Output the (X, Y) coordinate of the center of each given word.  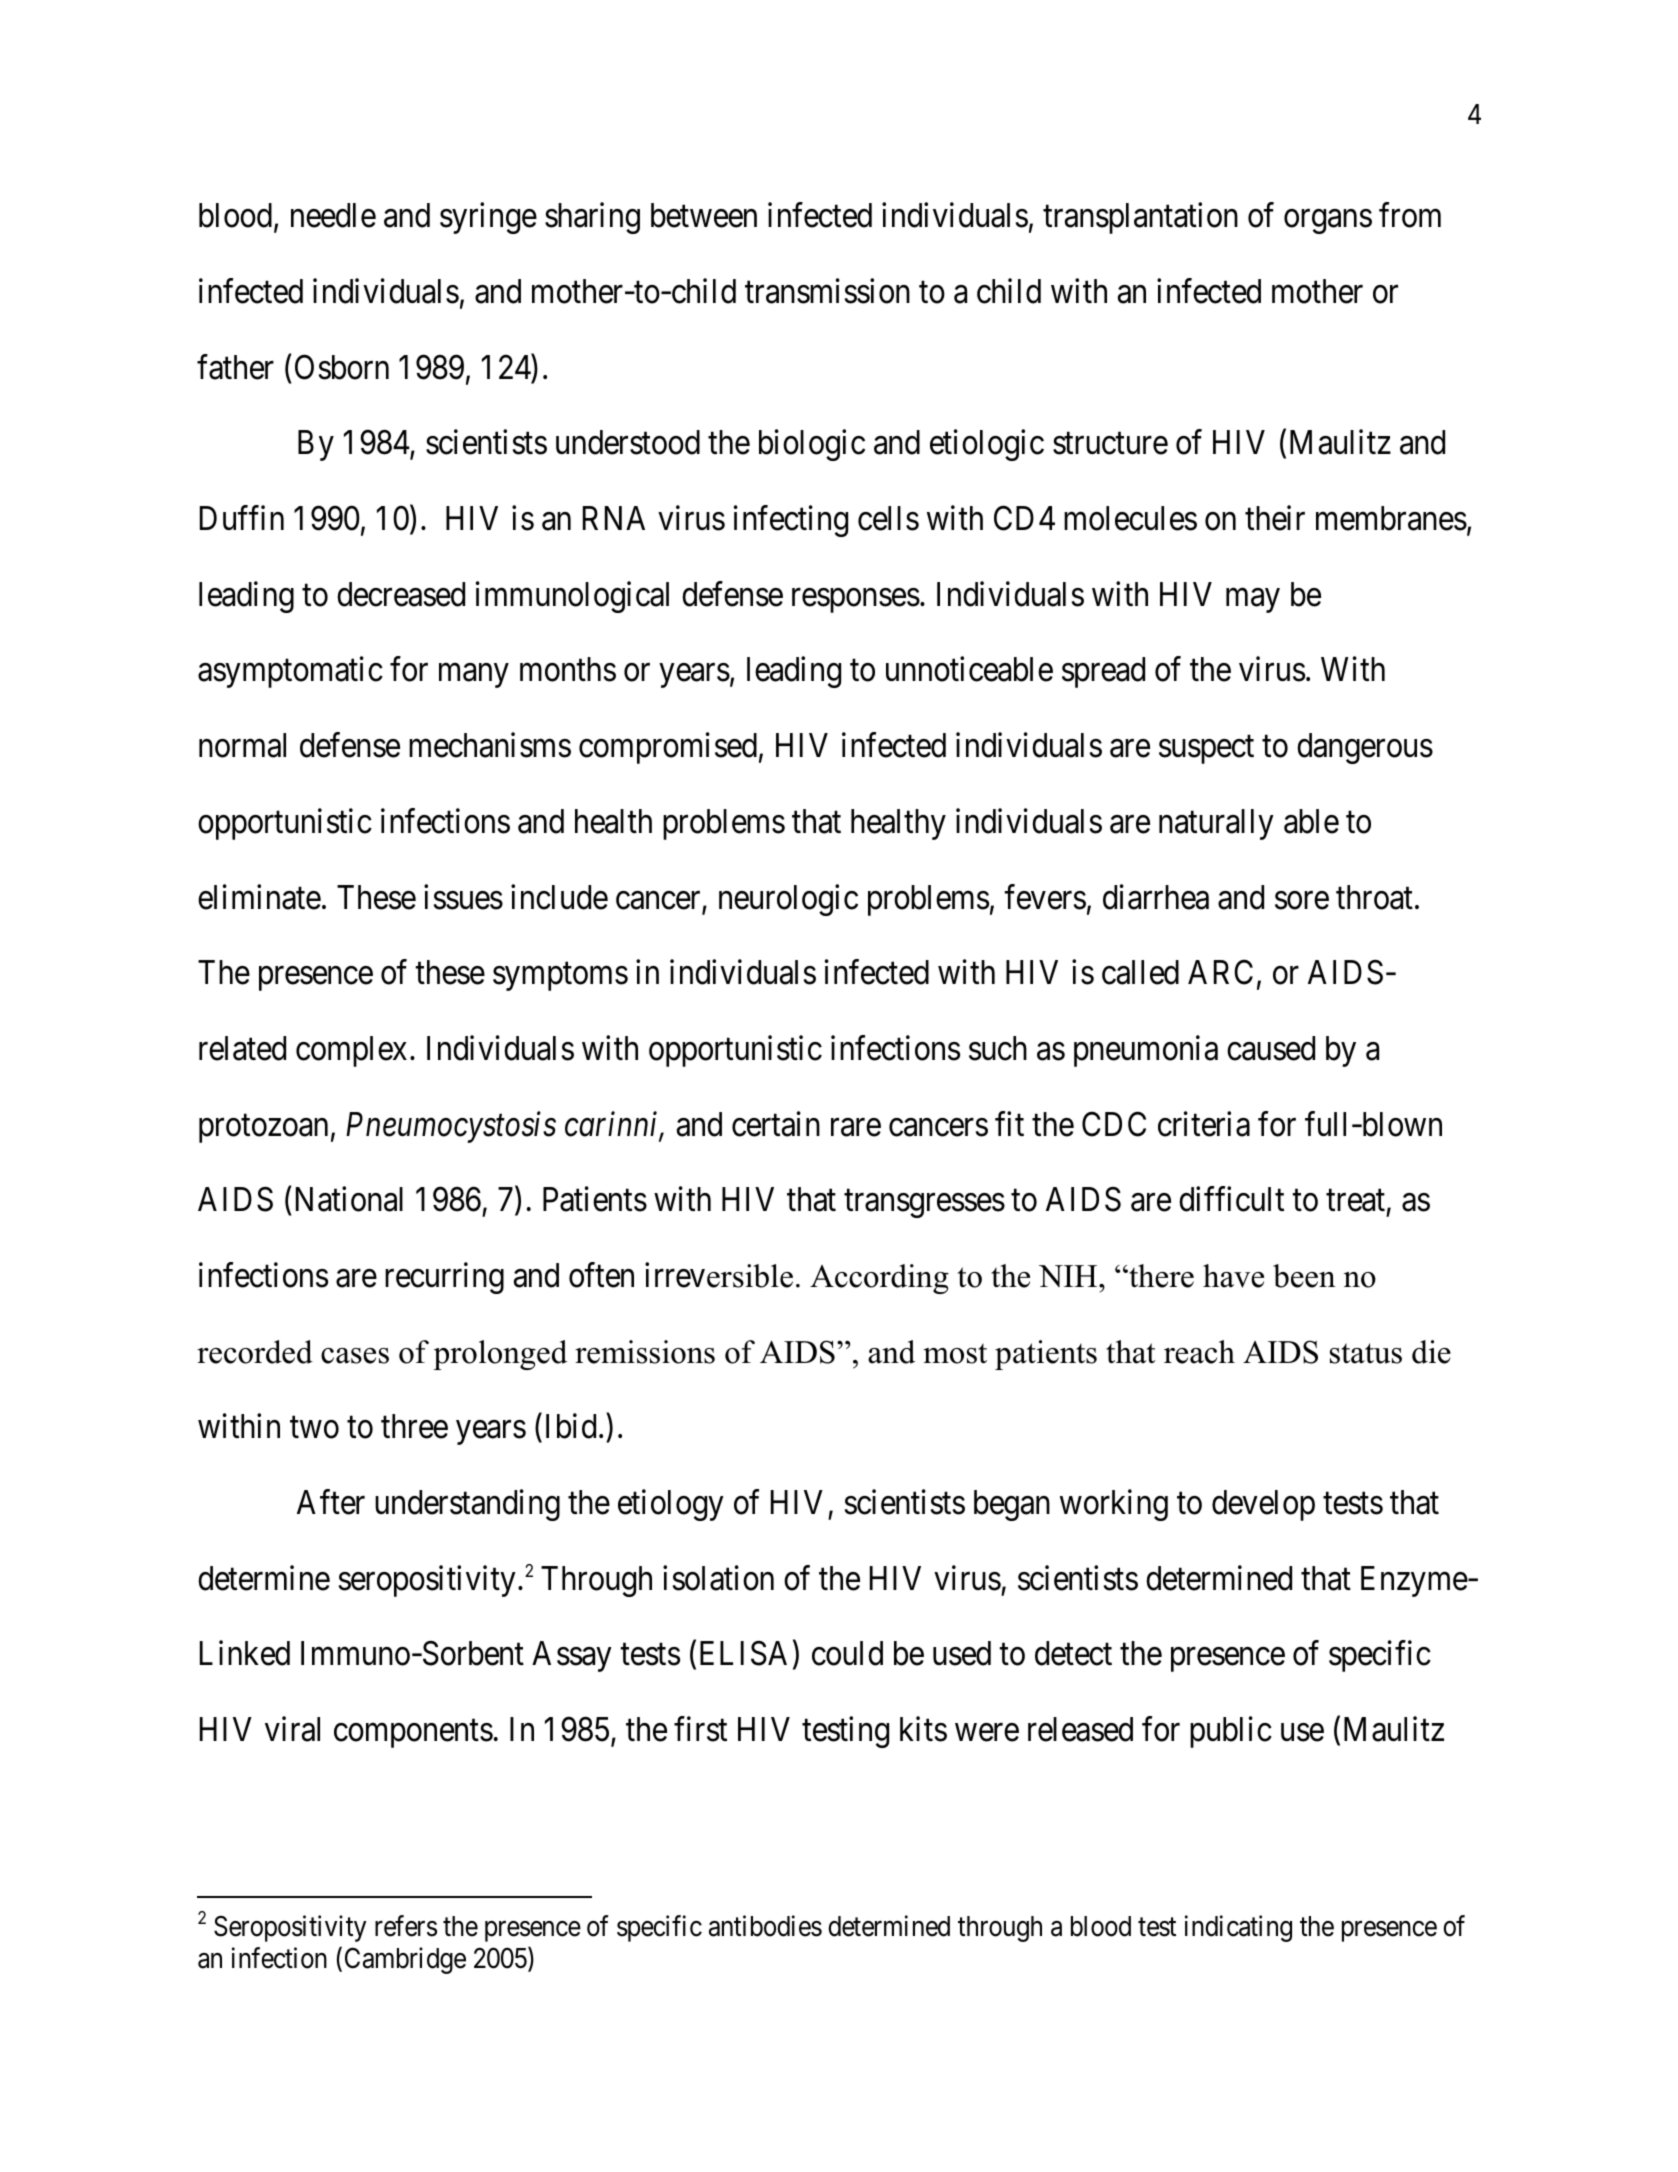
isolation (718, 1578)
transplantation (1140, 218)
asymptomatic (290, 672)
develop (1263, 1505)
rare (856, 1127)
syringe (488, 218)
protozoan (263, 1129)
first (700, 1729)
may (1253, 601)
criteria (1204, 1124)
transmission (827, 291)
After (331, 1502)
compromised (668, 748)
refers (406, 1926)
